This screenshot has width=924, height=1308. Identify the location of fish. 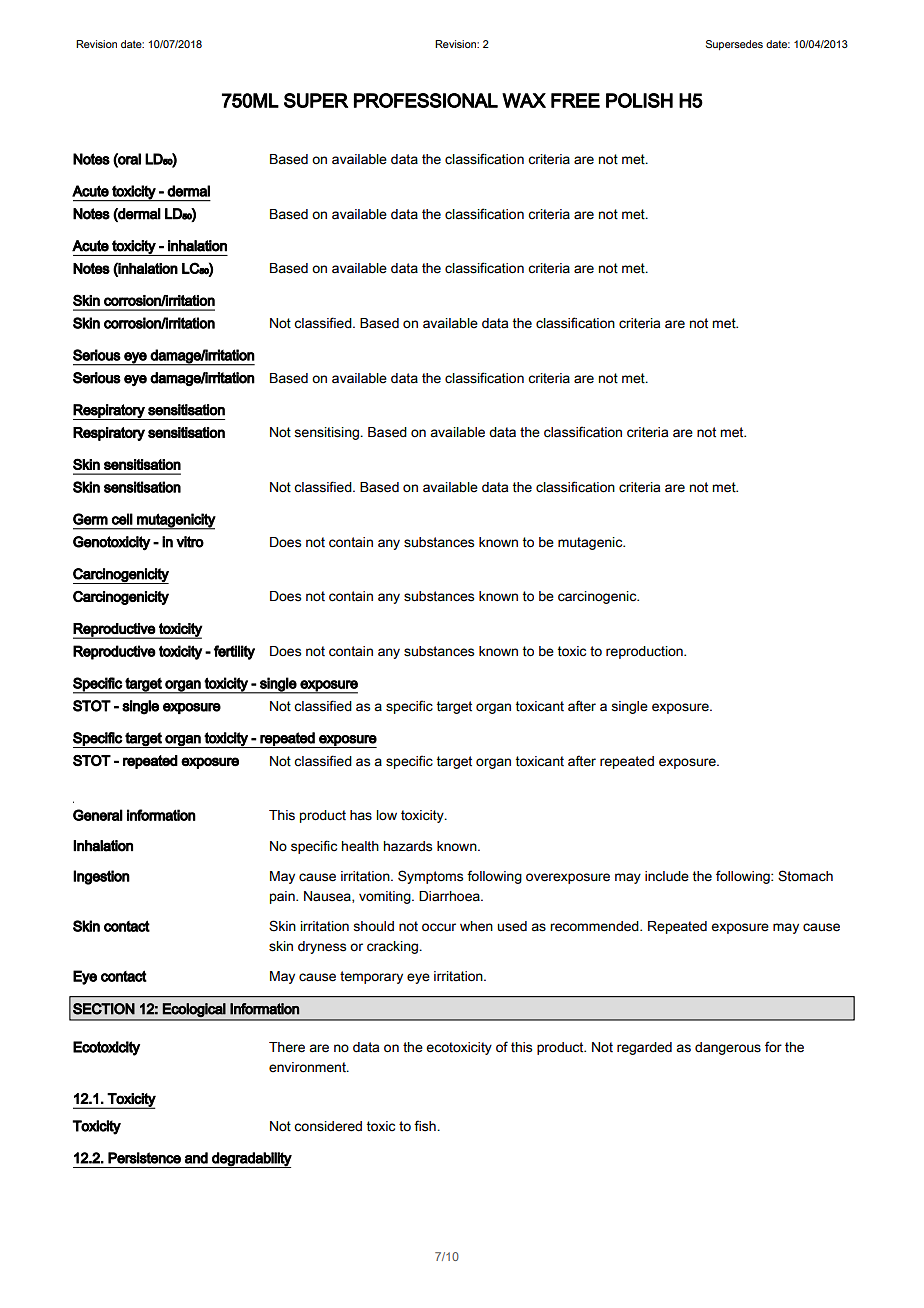
(426, 1126).
